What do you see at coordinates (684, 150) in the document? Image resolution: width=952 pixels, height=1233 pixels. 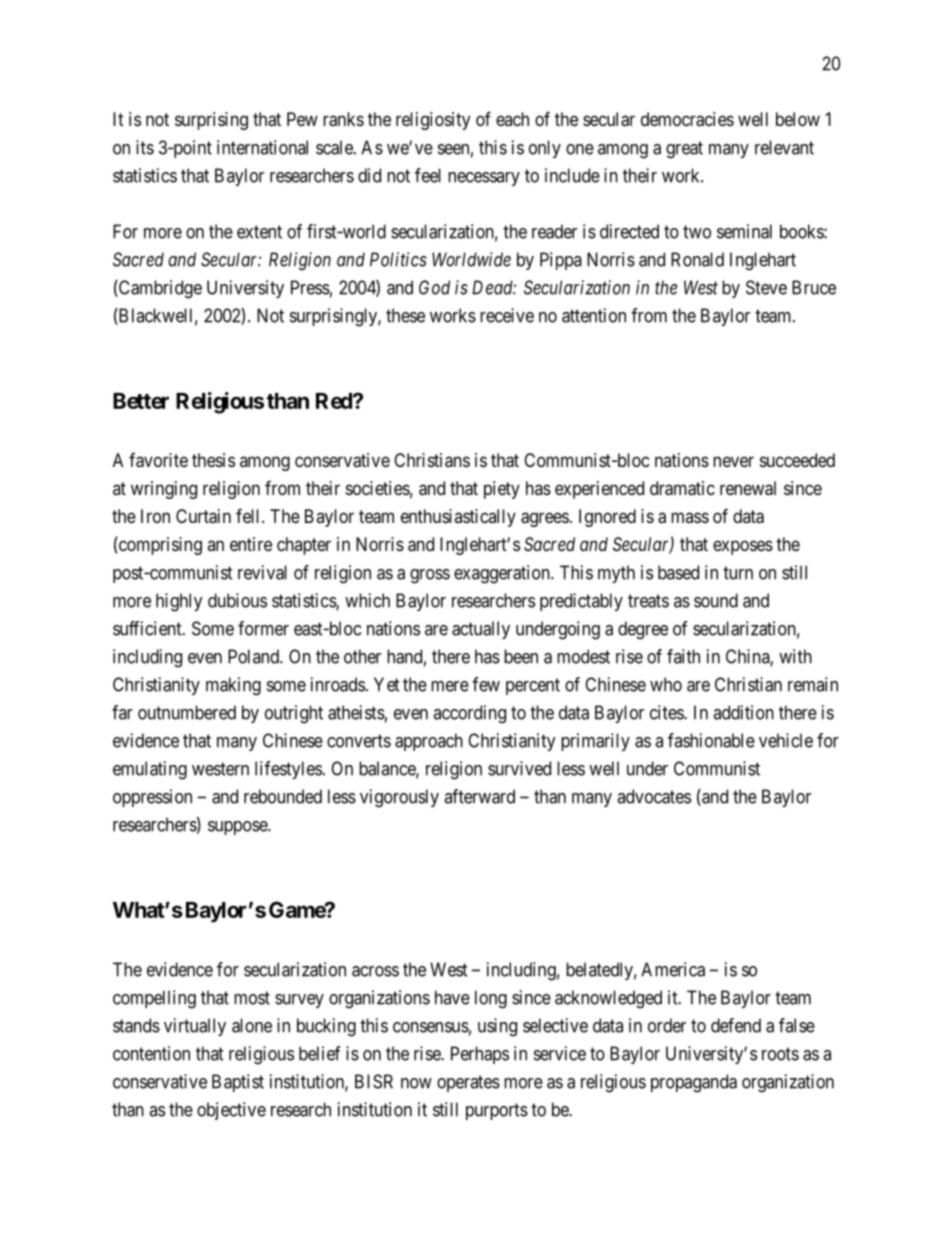 I see `great` at bounding box center [684, 150].
